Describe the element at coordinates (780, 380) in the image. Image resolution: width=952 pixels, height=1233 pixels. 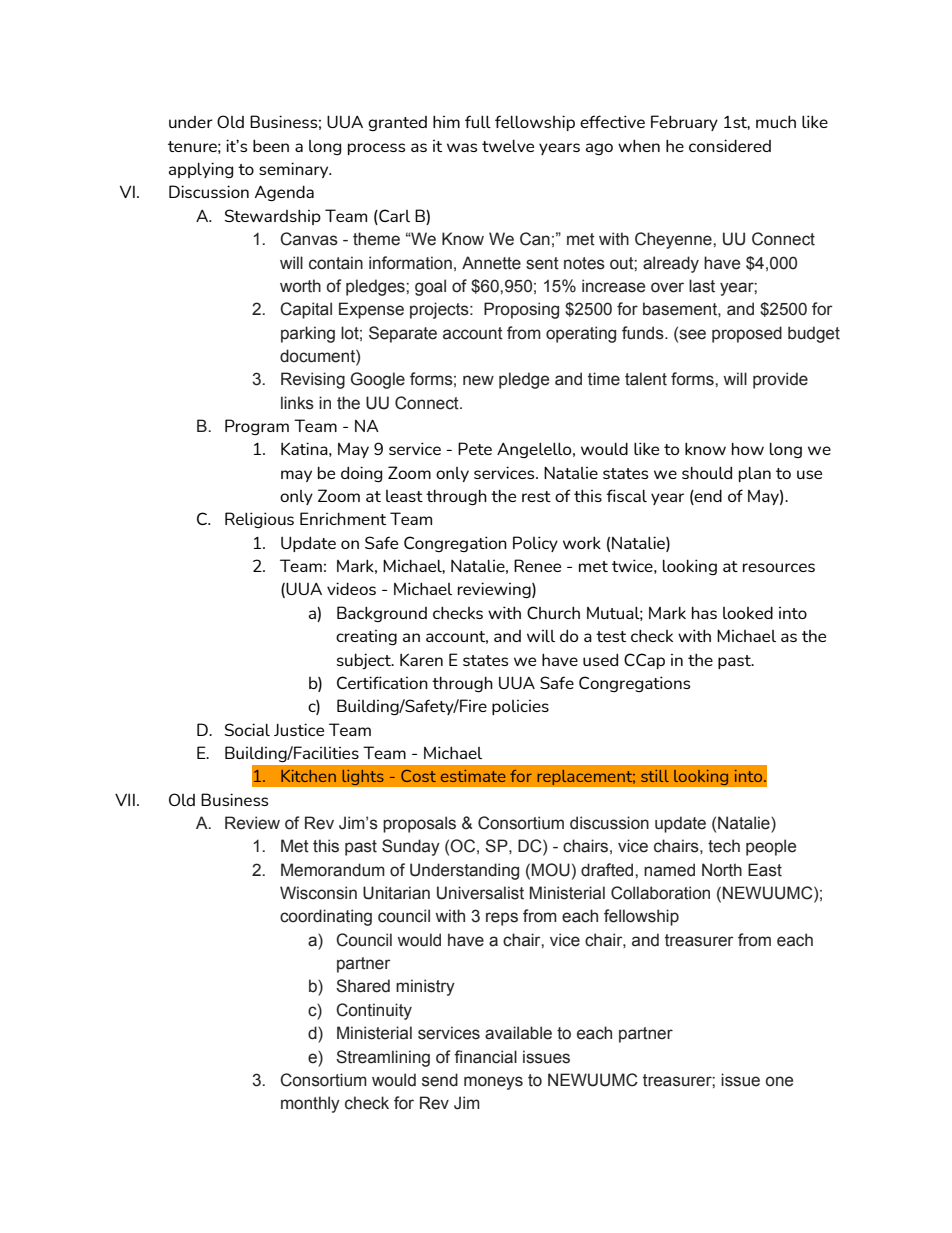
I see `provide` at that location.
